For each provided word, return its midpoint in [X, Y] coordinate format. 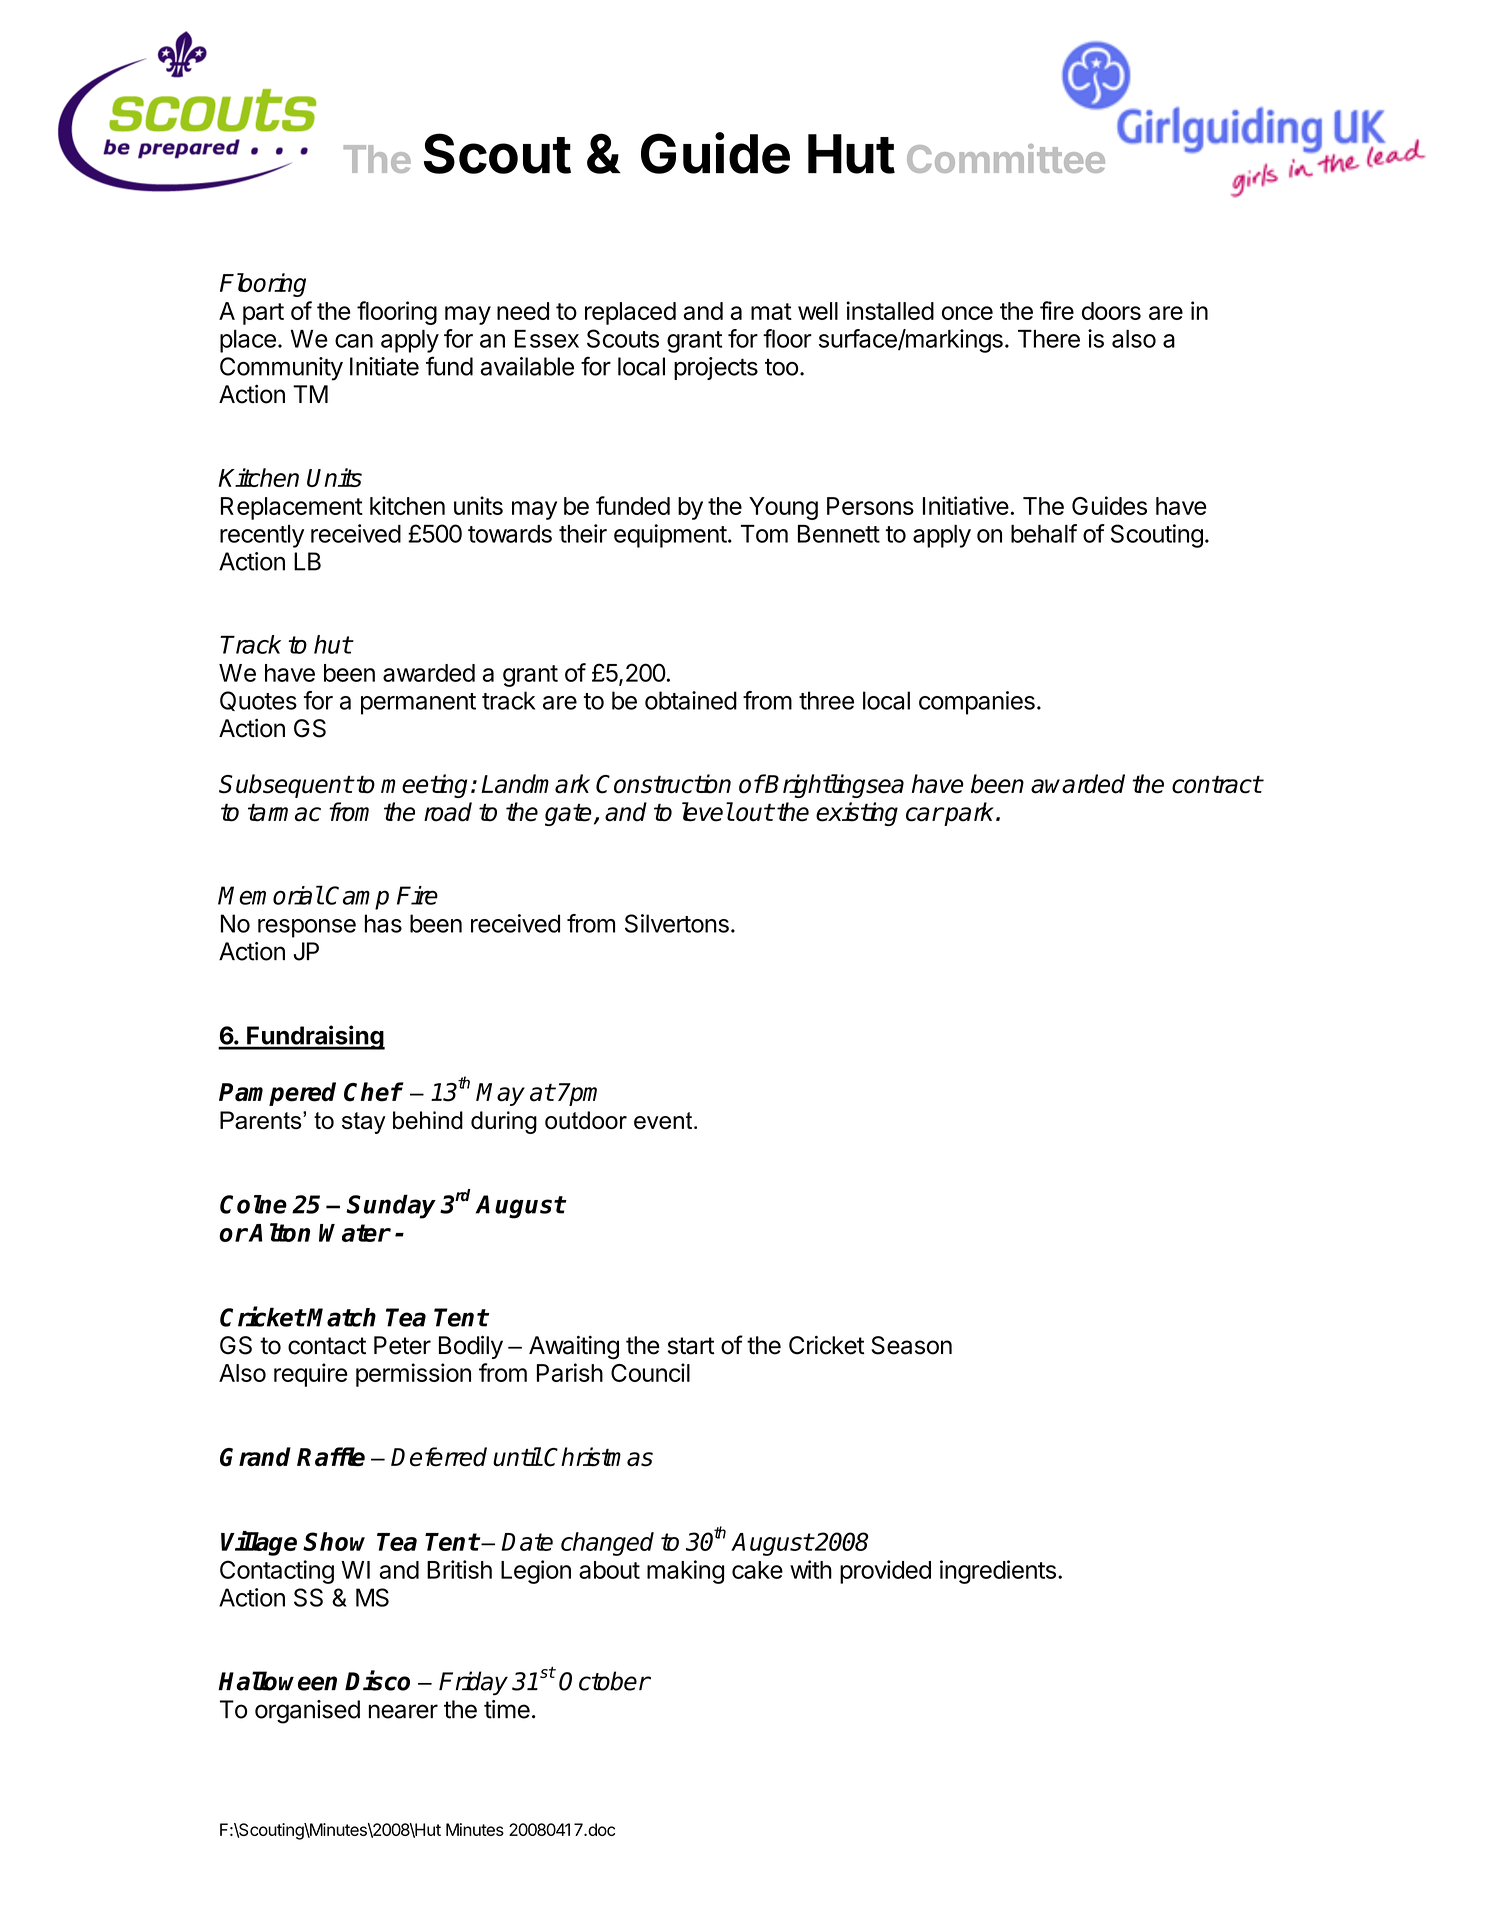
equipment [670, 536]
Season [911, 1345]
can [354, 341]
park [970, 814]
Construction [663, 784]
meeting [424, 786]
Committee [1006, 158]
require [311, 1375]
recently [262, 536]
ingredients [998, 1572]
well [818, 311]
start [691, 1346]
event [664, 1120]
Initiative [966, 505]
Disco [377, 1680]
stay [364, 1123]
